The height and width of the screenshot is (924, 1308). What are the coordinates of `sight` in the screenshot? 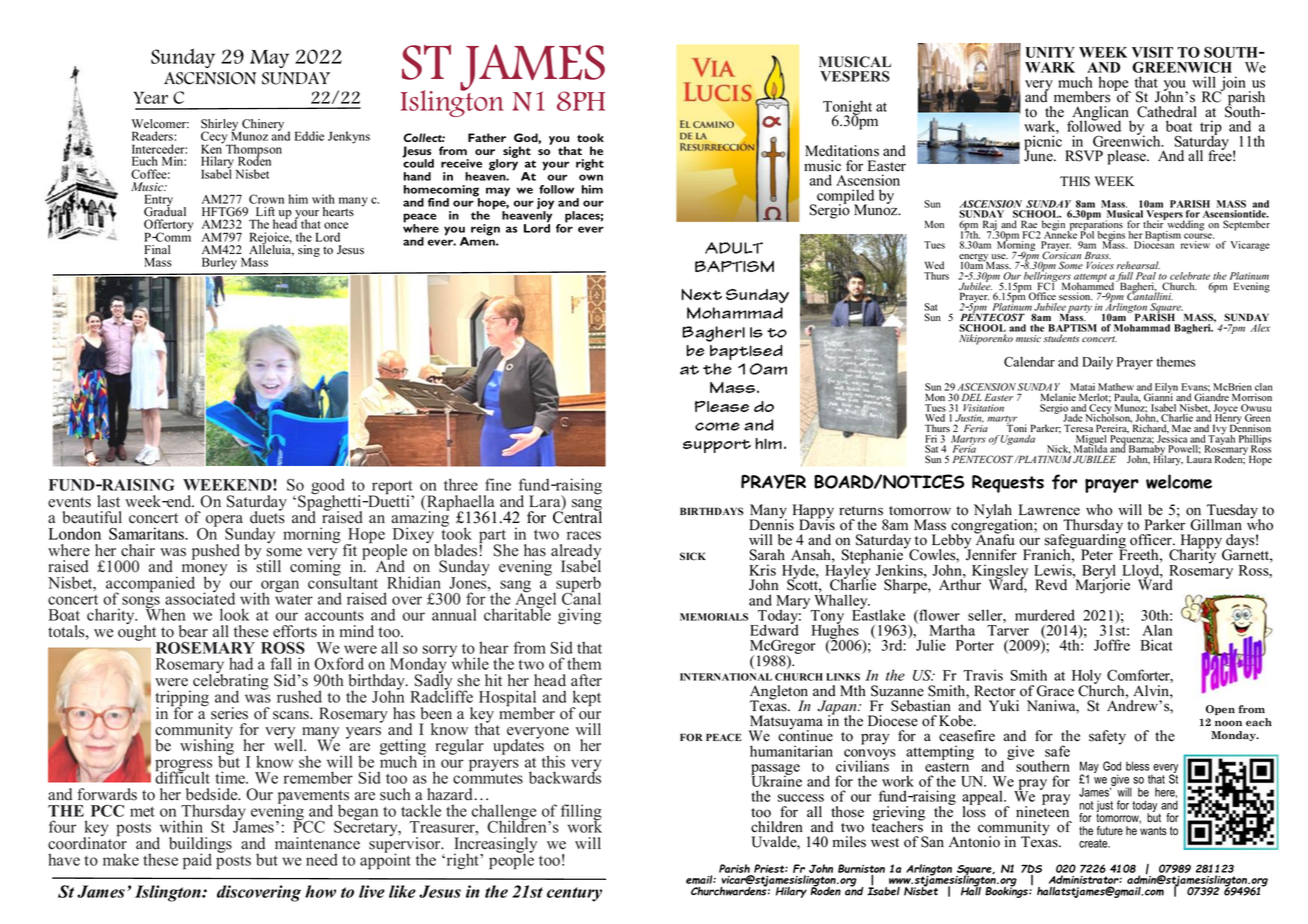 It's located at (517, 152).
